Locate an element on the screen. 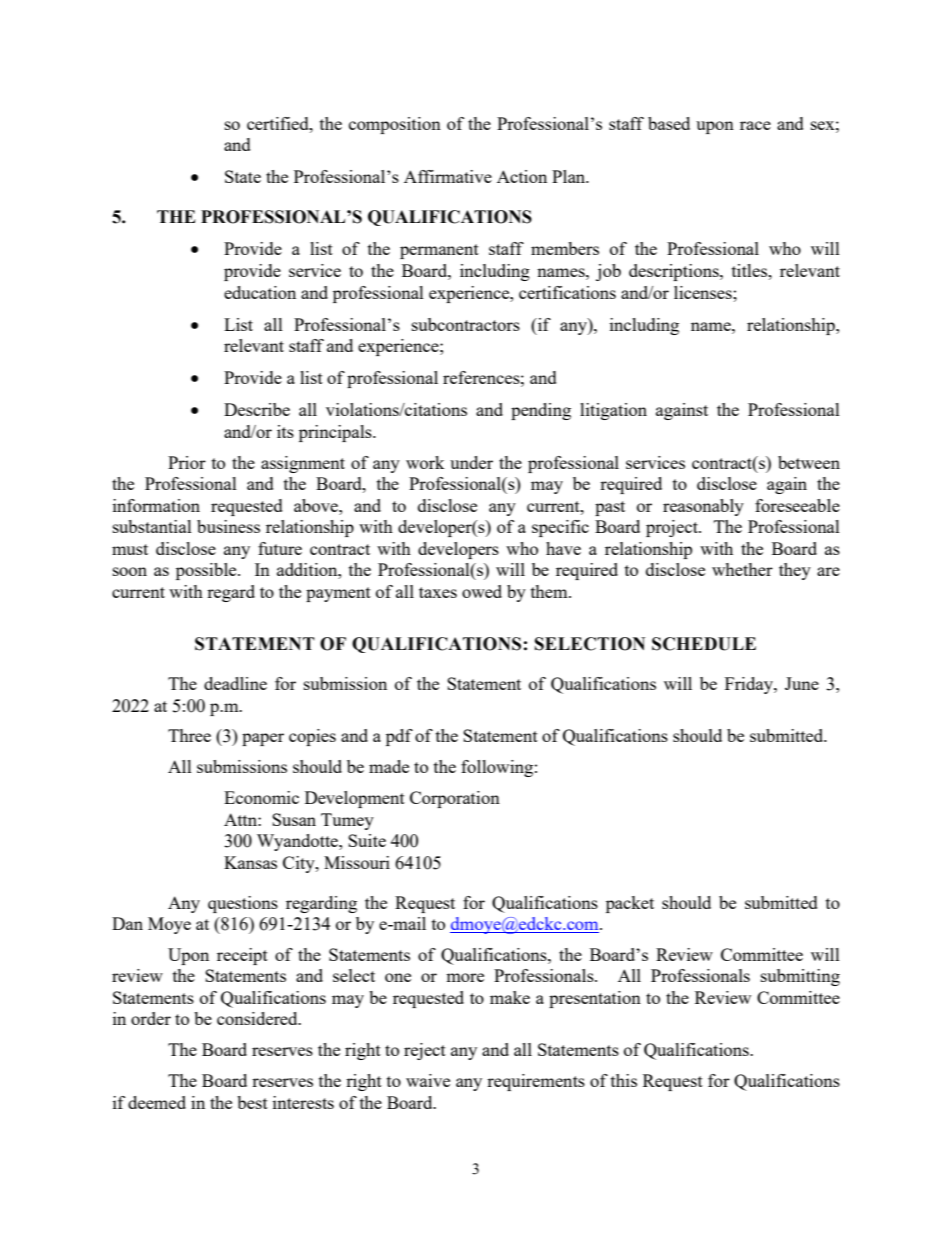  waive is located at coordinates (428, 1080).
